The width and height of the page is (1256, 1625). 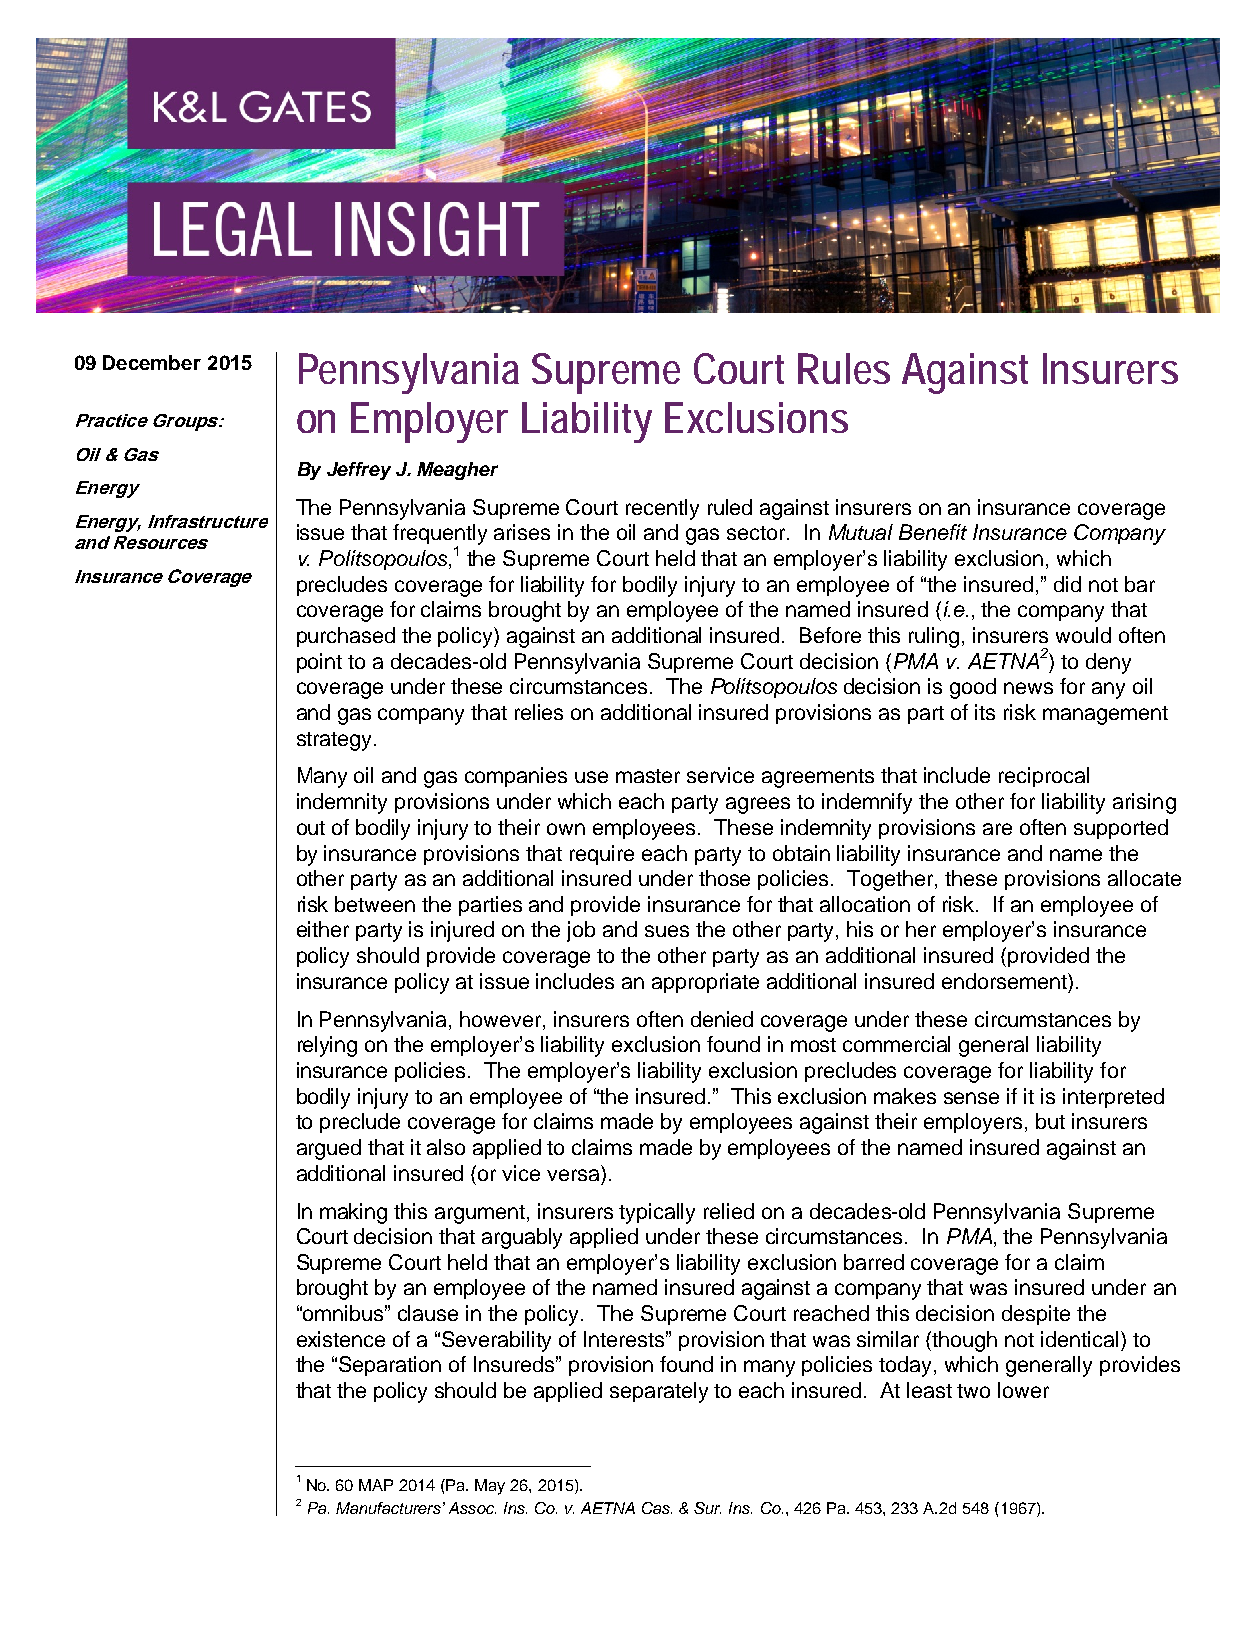 What do you see at coordinates (376, 1485) in the page?
I see `MAP` at bounding box center [376, 1485].
